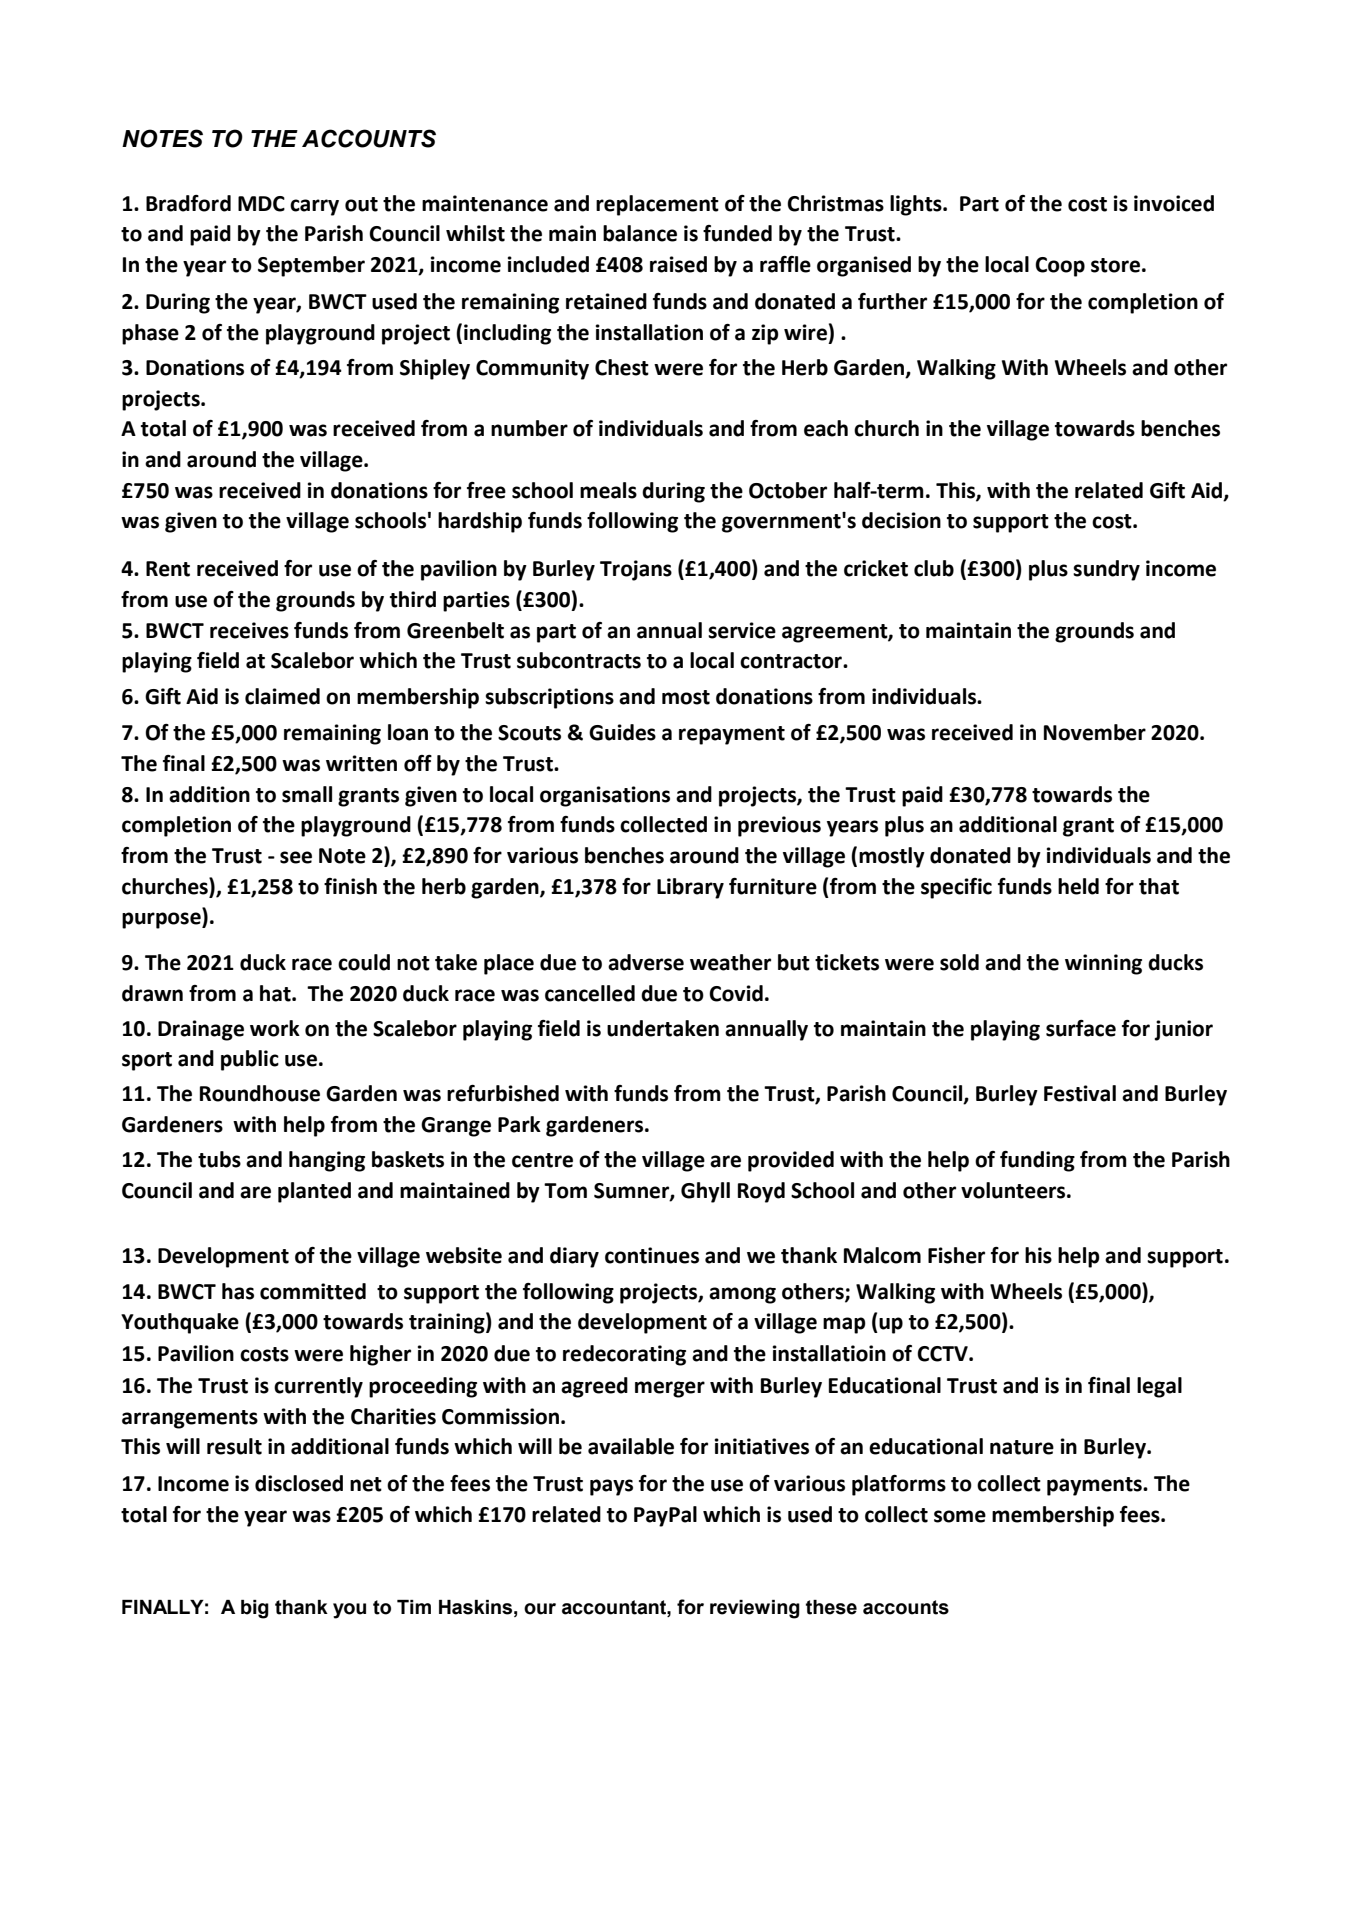 This document has height=1920, width=1358. Describe the element at coordinates (311, 266) in the document. I see `September` at that location.
